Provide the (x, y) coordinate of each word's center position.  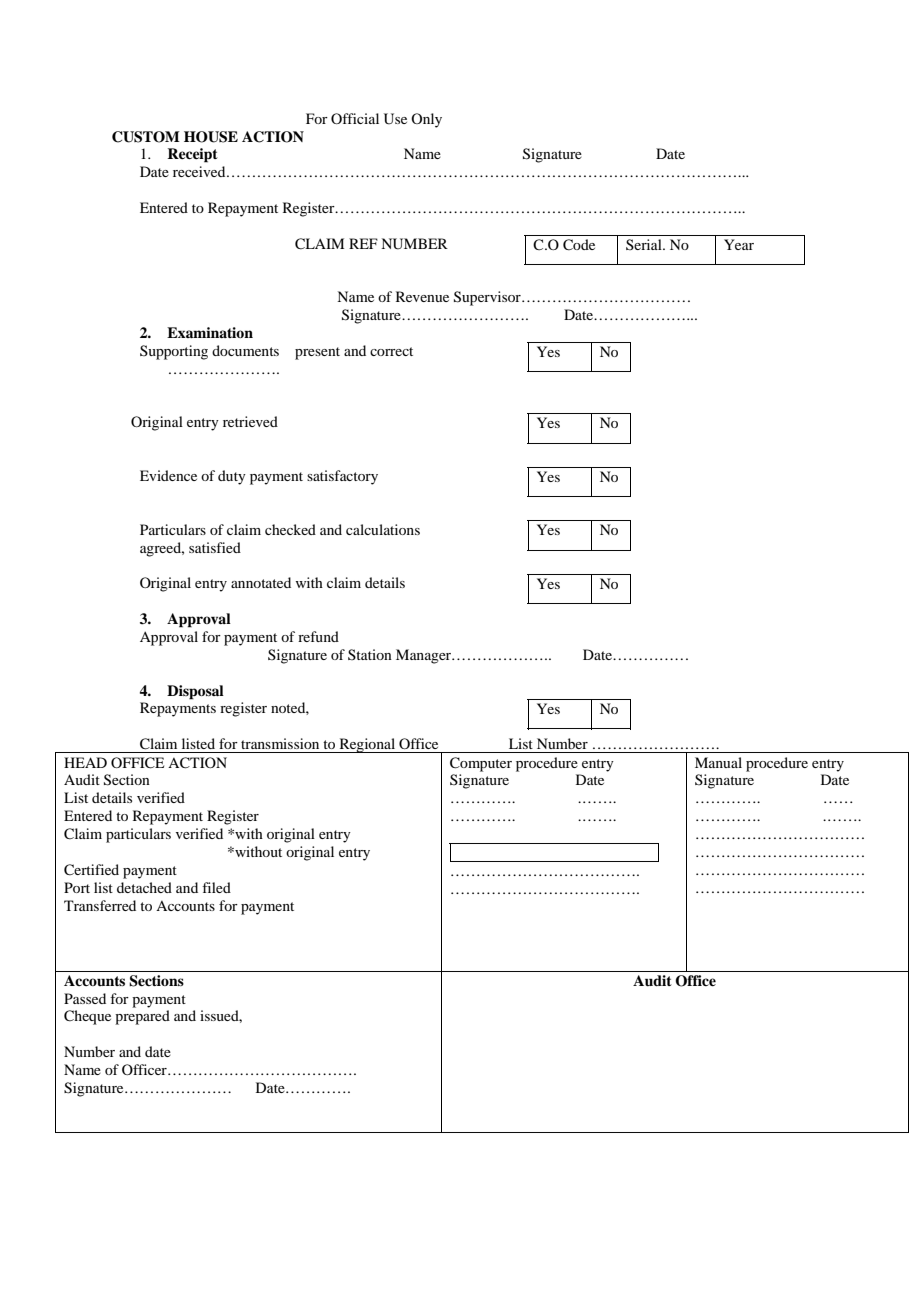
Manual (718, 762)
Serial (645, 244)
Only (426, 120)
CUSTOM (146, 137)
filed (216, 887)
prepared (142, 1017)
